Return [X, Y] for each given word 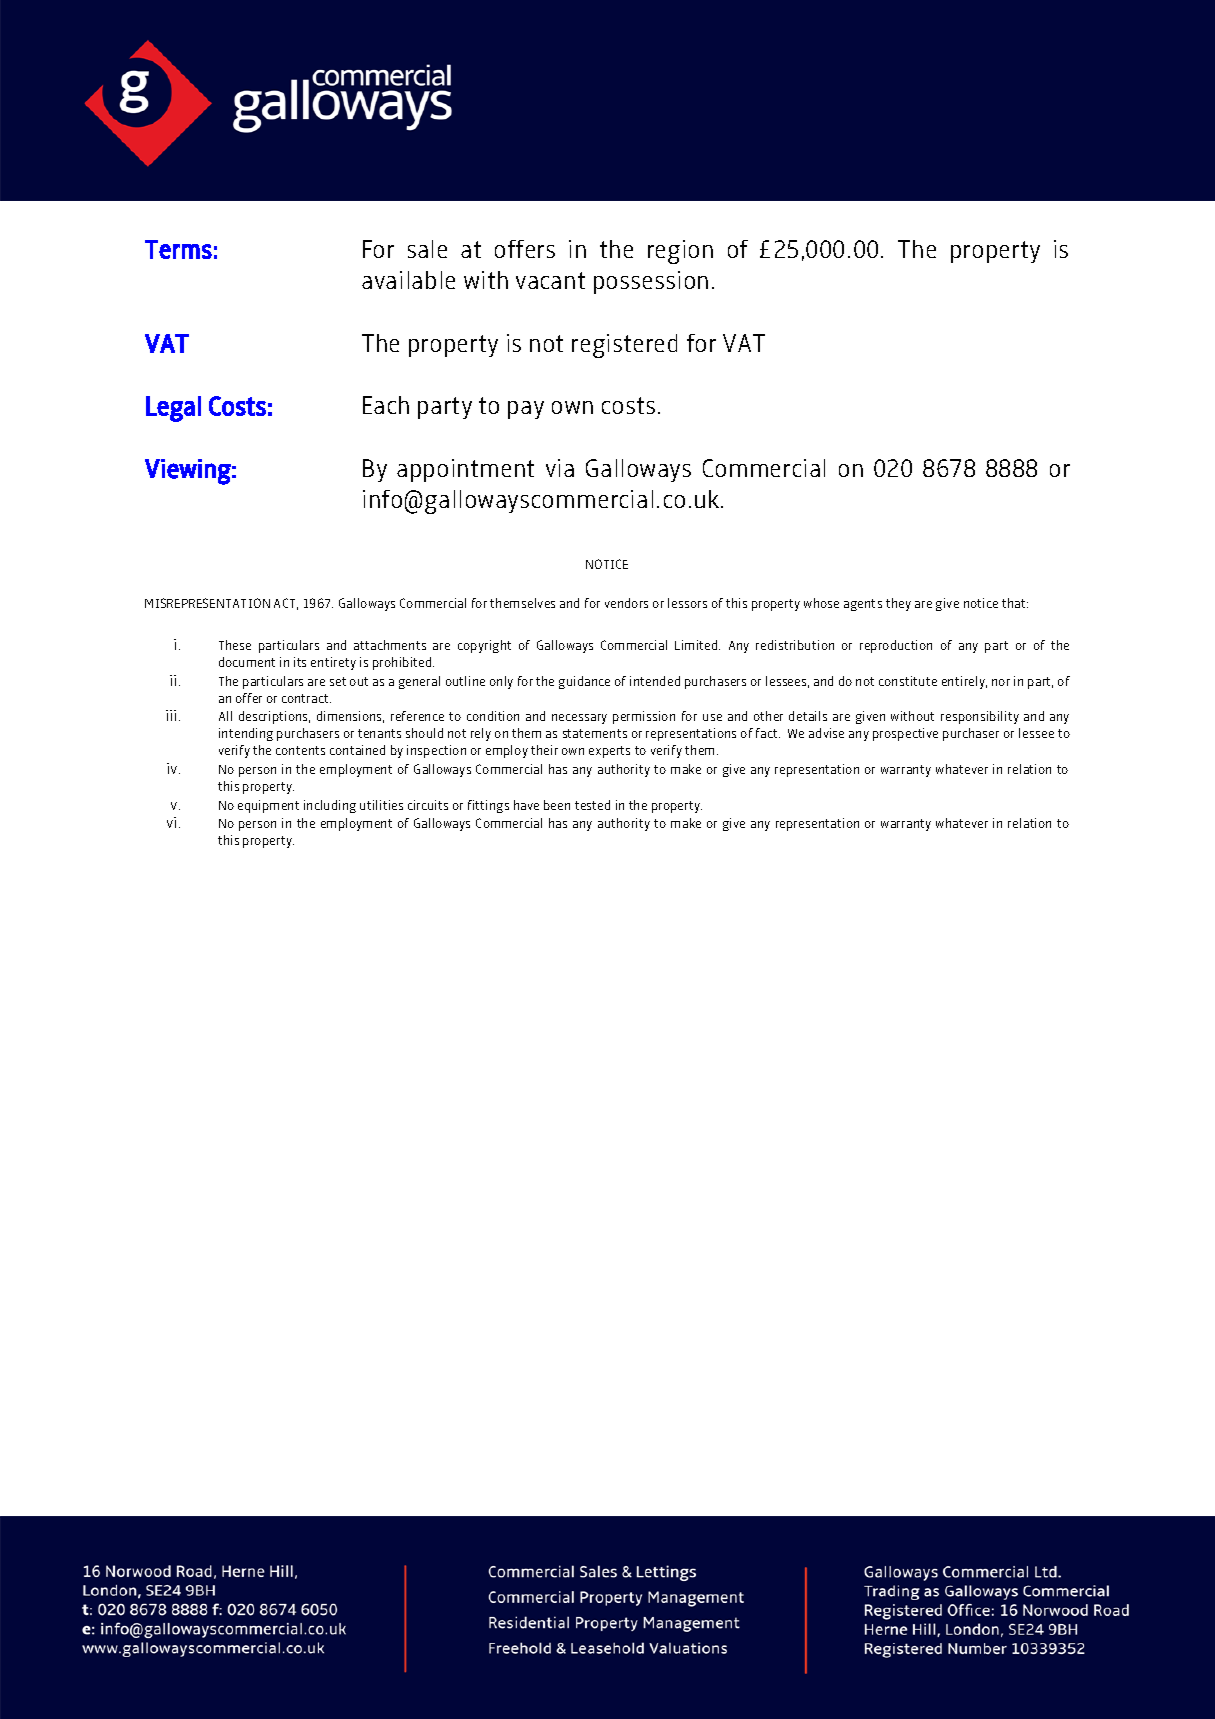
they [898, 604]
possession [651, 282]
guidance [584, 682]
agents [863, 605]
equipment [268, 806]
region [680, 252]
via [560, 468]
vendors [626, 603]
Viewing [188, 472]
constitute [908, 681]
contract [306, 698]
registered [624, 346]
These [235, 645]
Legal [173, 409]
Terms [178, 249]
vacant [550, 280]
